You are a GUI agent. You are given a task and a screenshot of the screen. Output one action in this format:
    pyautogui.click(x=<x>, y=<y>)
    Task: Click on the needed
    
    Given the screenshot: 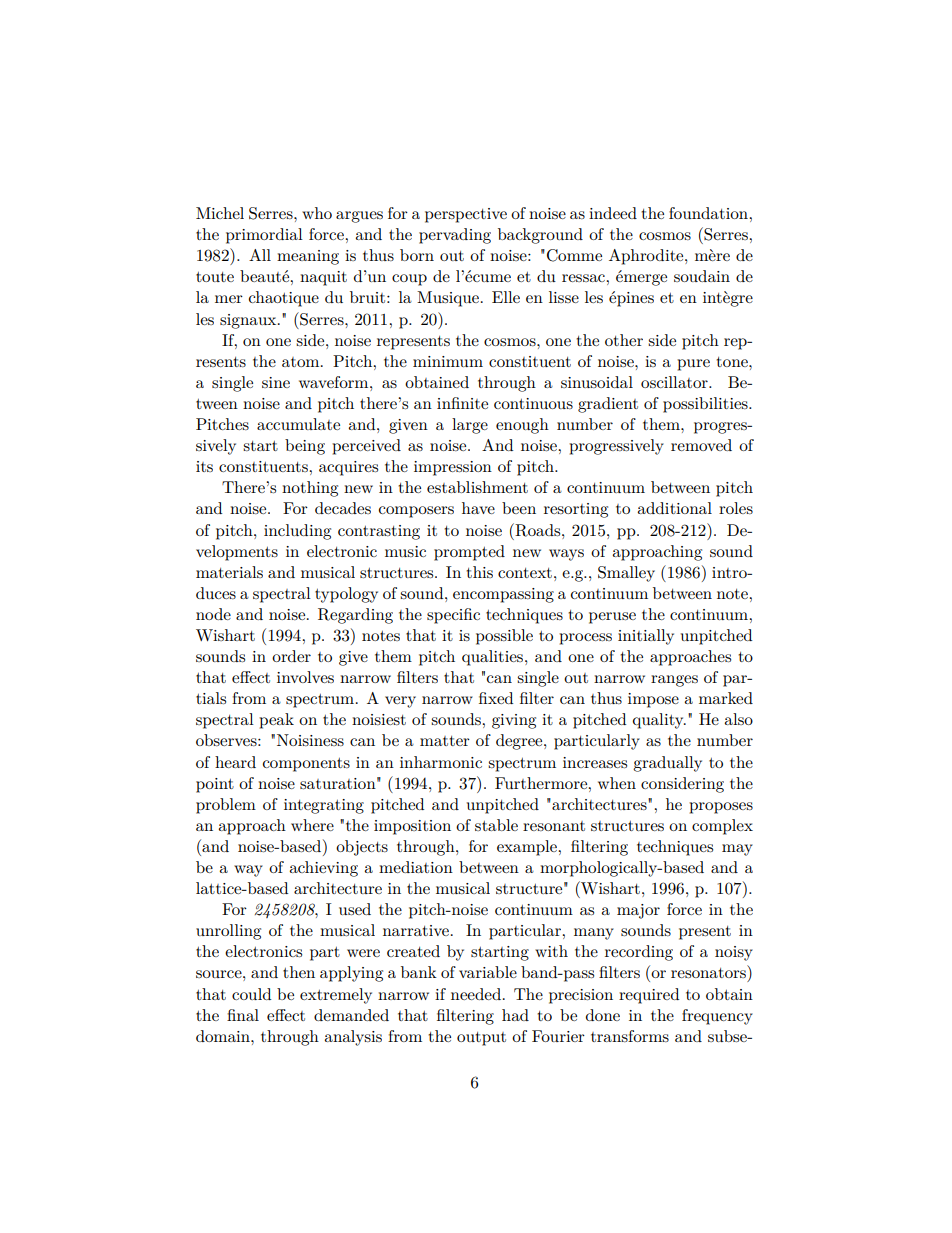 What is the action you would take?
    pyautogui.click(x=476, y=994)
